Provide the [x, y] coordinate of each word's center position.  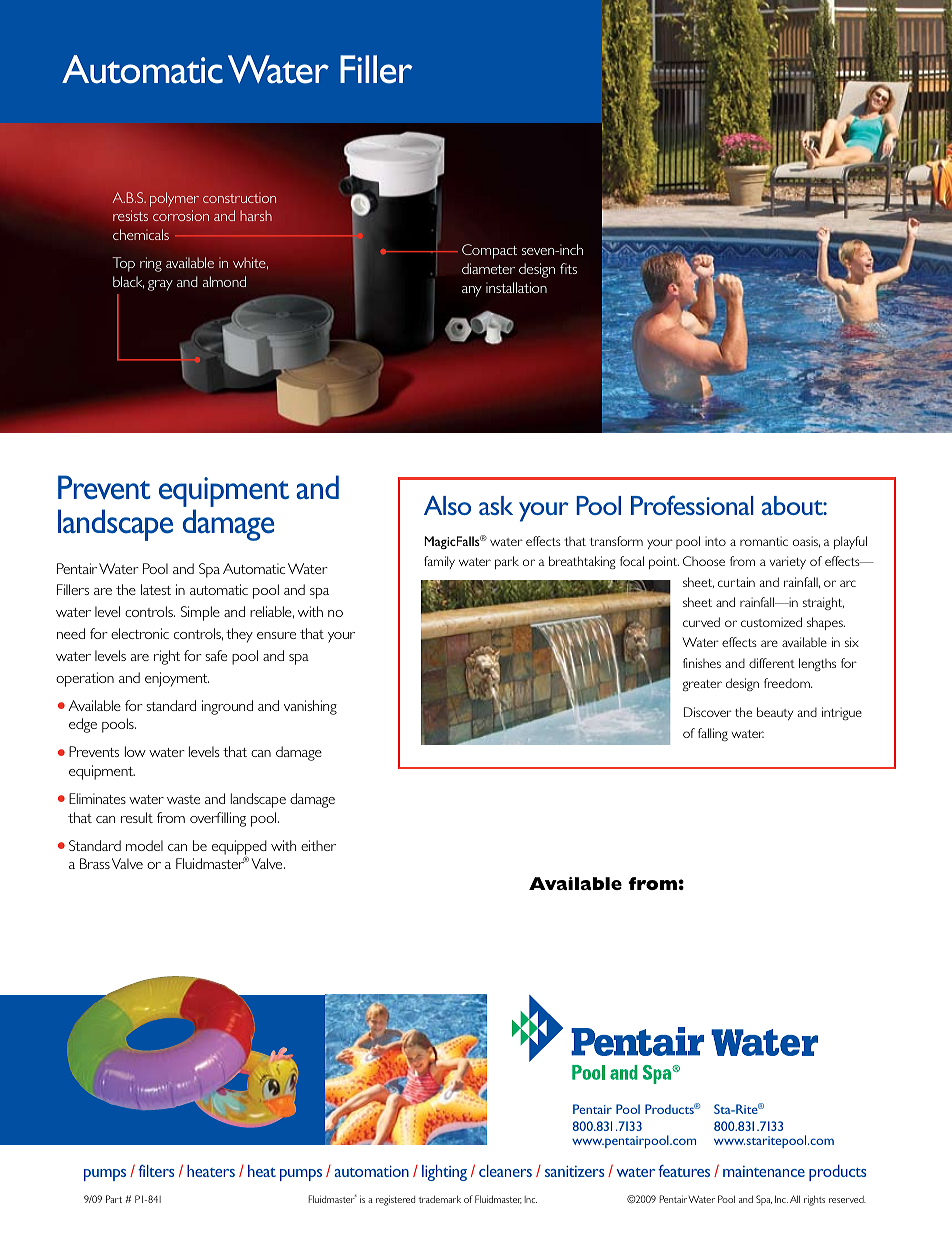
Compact [489, 251]
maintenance [764, 1171]
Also [447, 505]
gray [160, 285]
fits [568, 268]
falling [713, 734]
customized [771, 622]
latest [156, 589]
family [439, 562]
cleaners [505, 1171]
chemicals [141, 234]
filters [156, 1171]
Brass [95, 863]
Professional [692, 505]
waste [183, 799]
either [318, 845]
